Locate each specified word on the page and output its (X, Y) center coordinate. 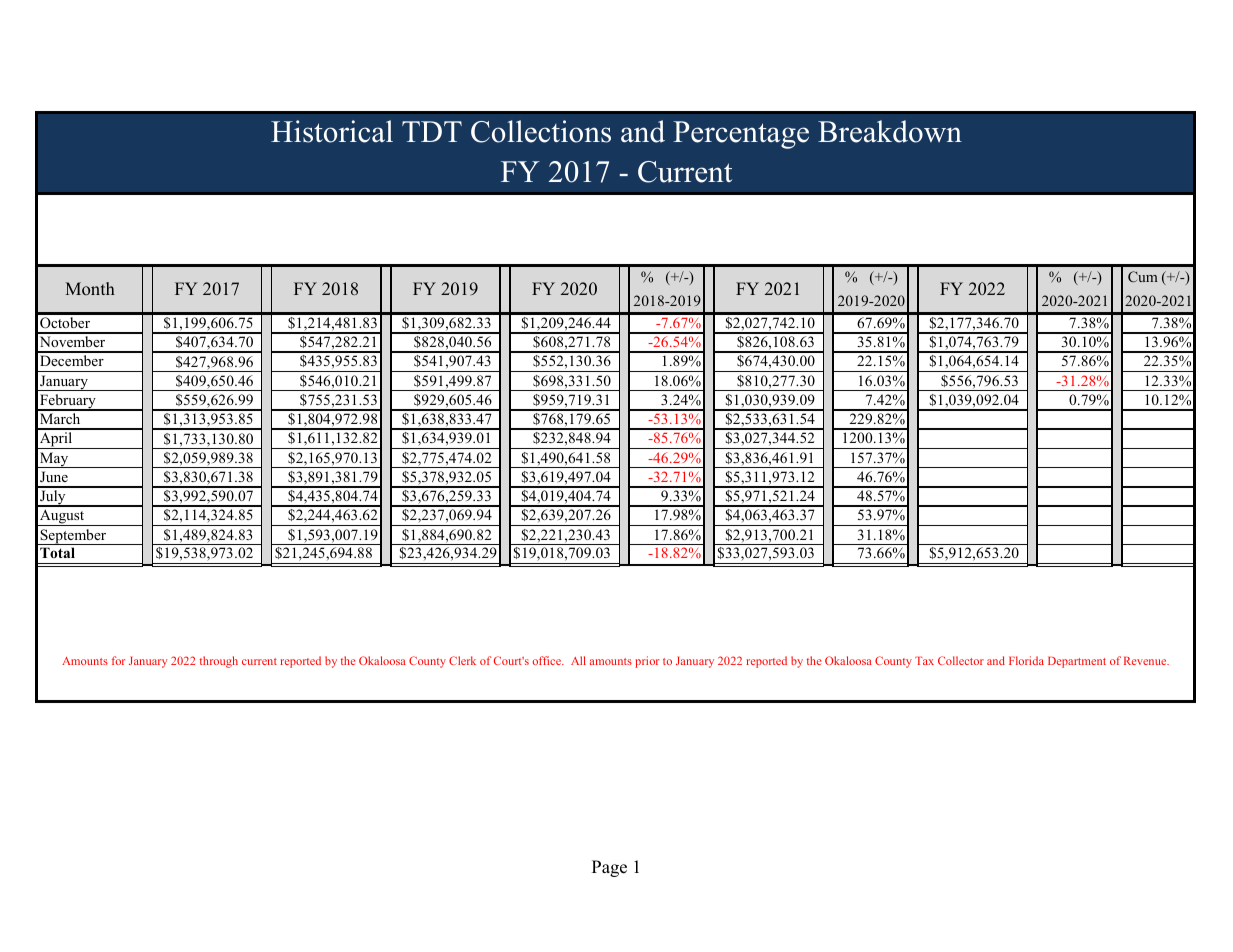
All (578, 660)
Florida (1026, 660)
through (219, 662)
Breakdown (890, 131)
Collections (541, 131)
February (68, 402)
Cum (1143, 276)
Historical (332, 131)
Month (90, 288)
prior (647, 662)
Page (609, 868)
